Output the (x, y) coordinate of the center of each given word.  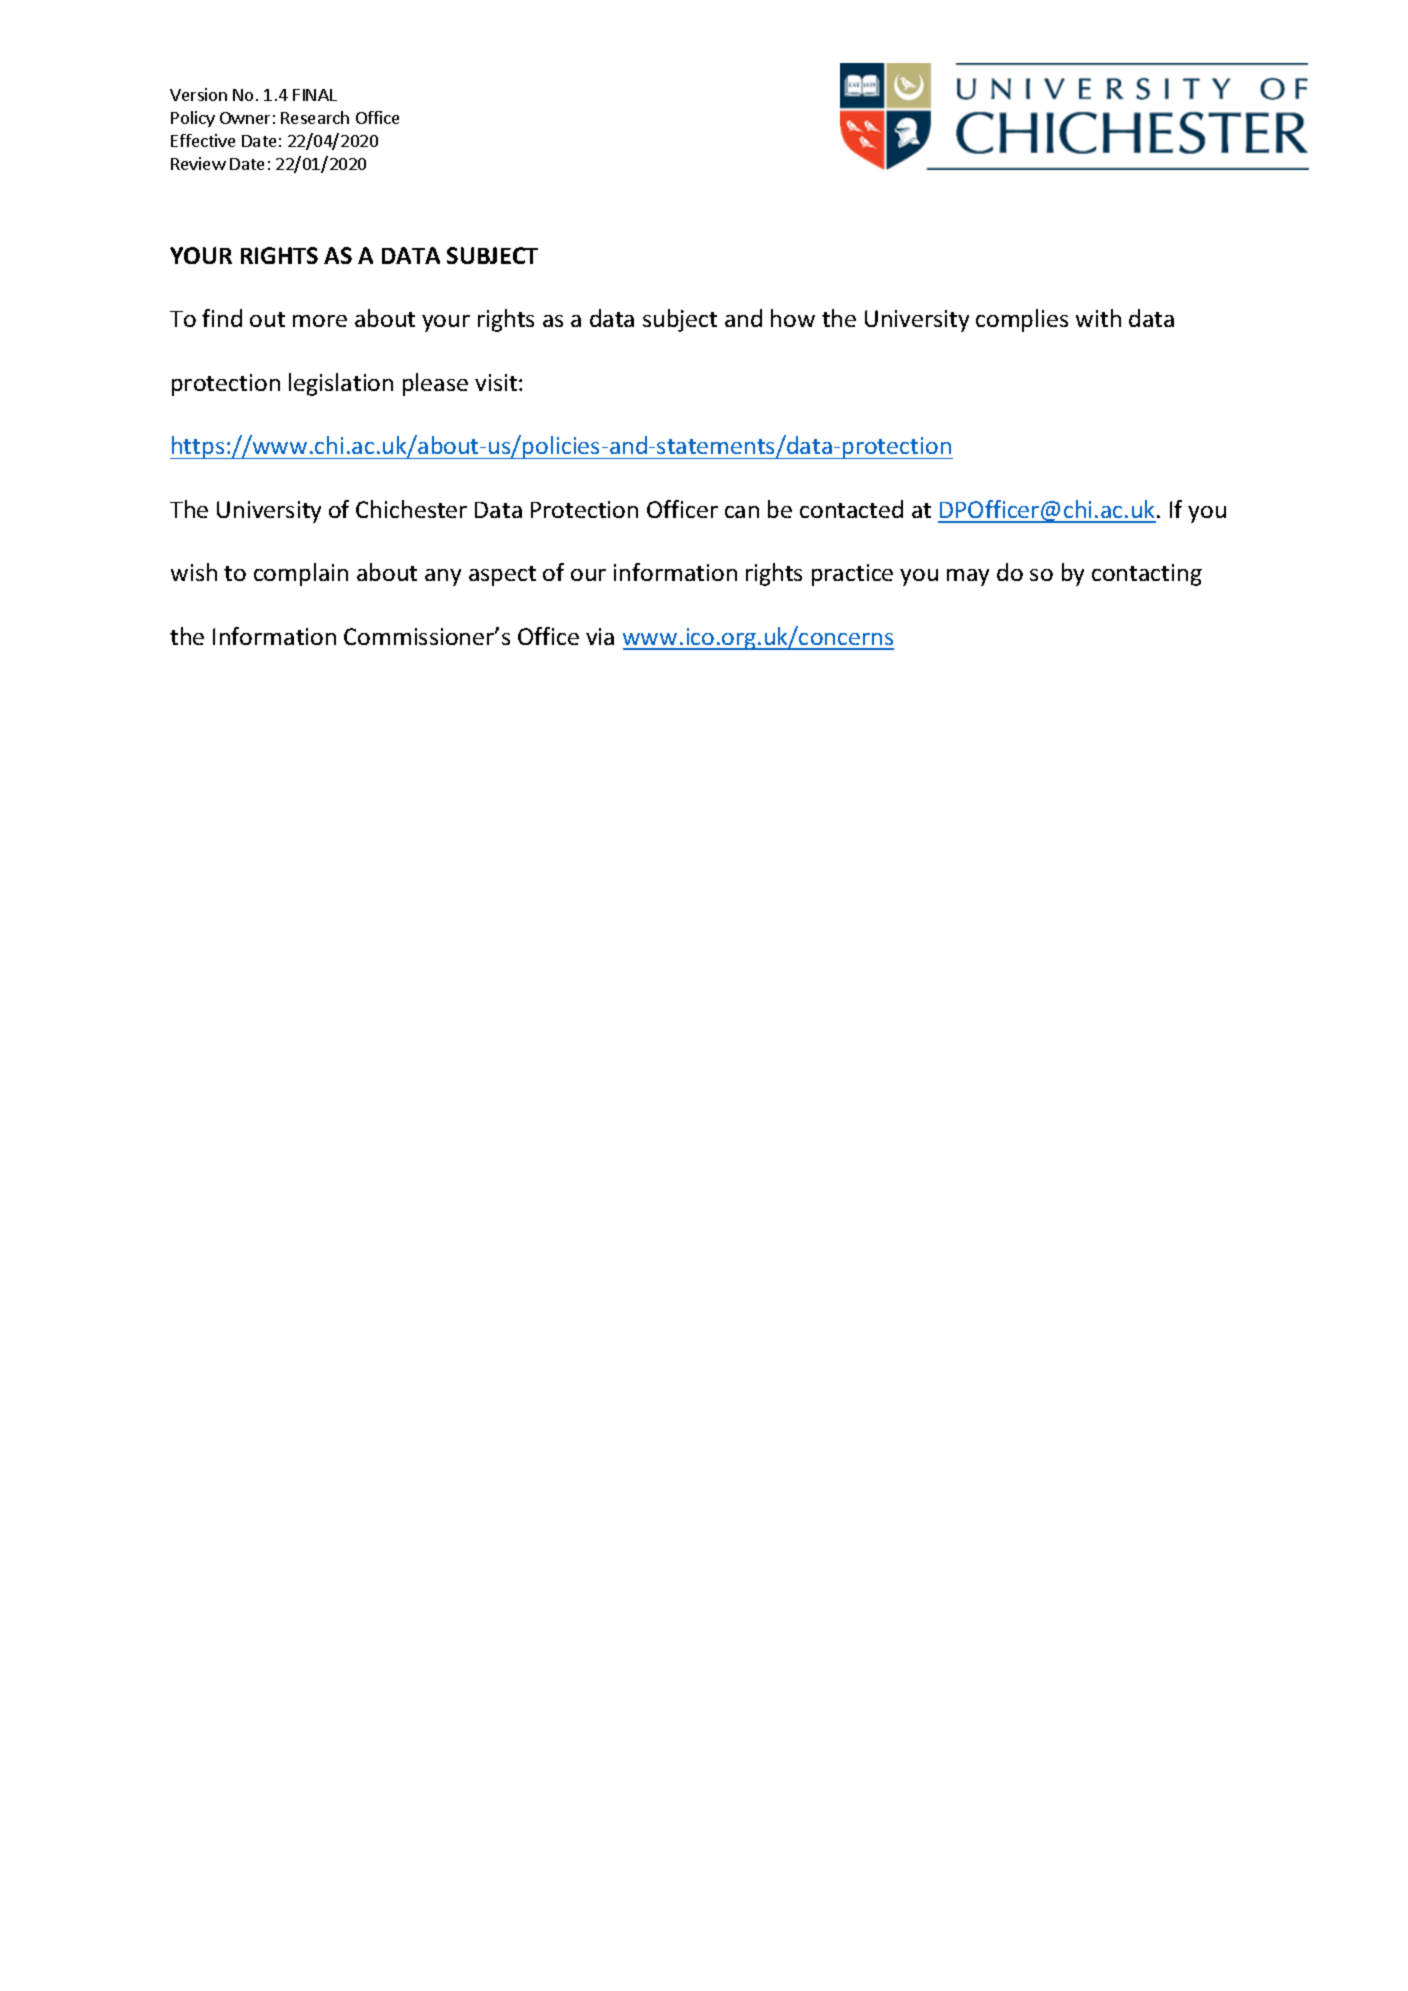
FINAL (315, 95)
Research (315, 117)
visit (496, 382)
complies (1022, 320)
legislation (341, 384)
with (1098, 318)
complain (301, 574)
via (600, 636)
